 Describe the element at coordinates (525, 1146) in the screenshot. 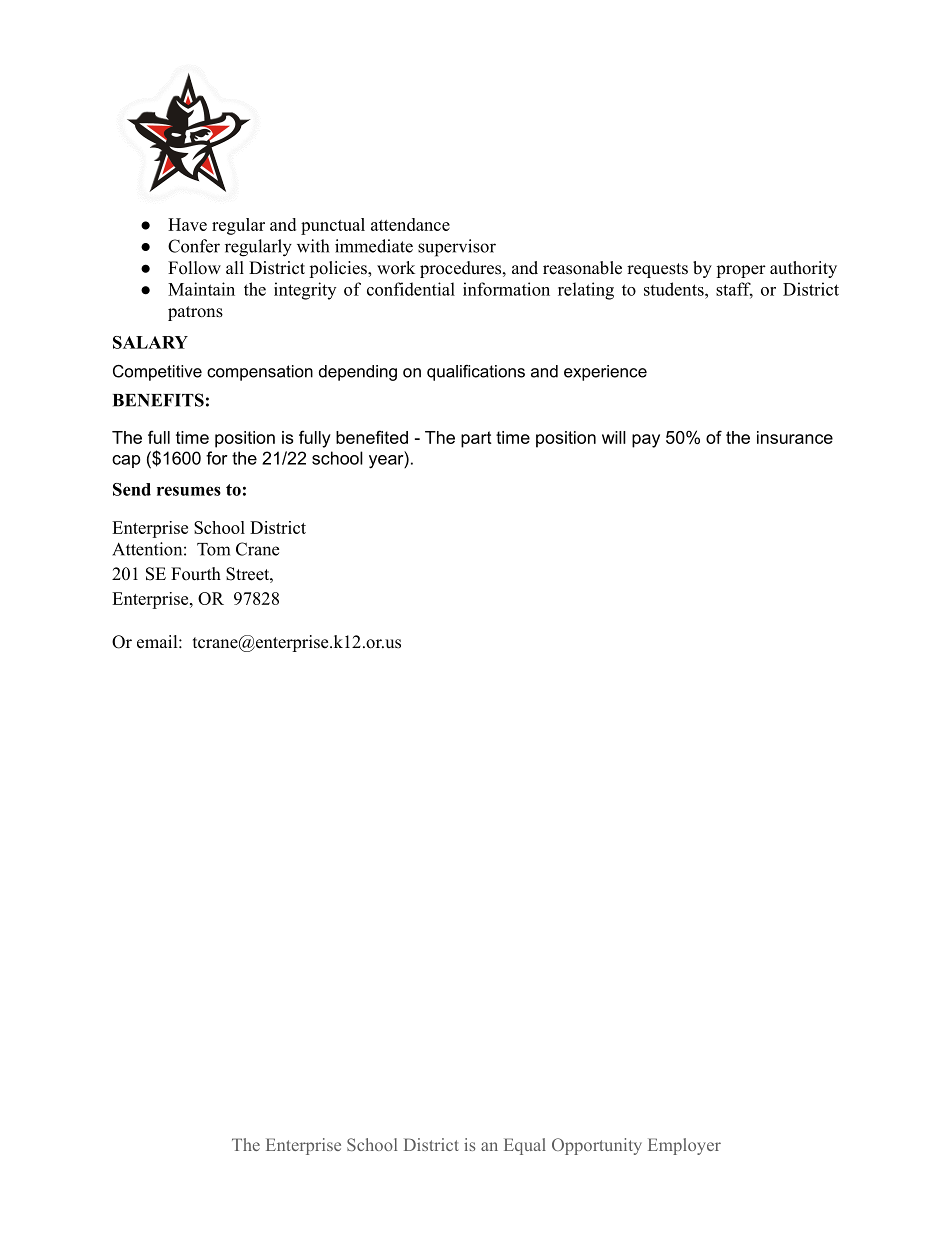

I see `Equal` at that location.
